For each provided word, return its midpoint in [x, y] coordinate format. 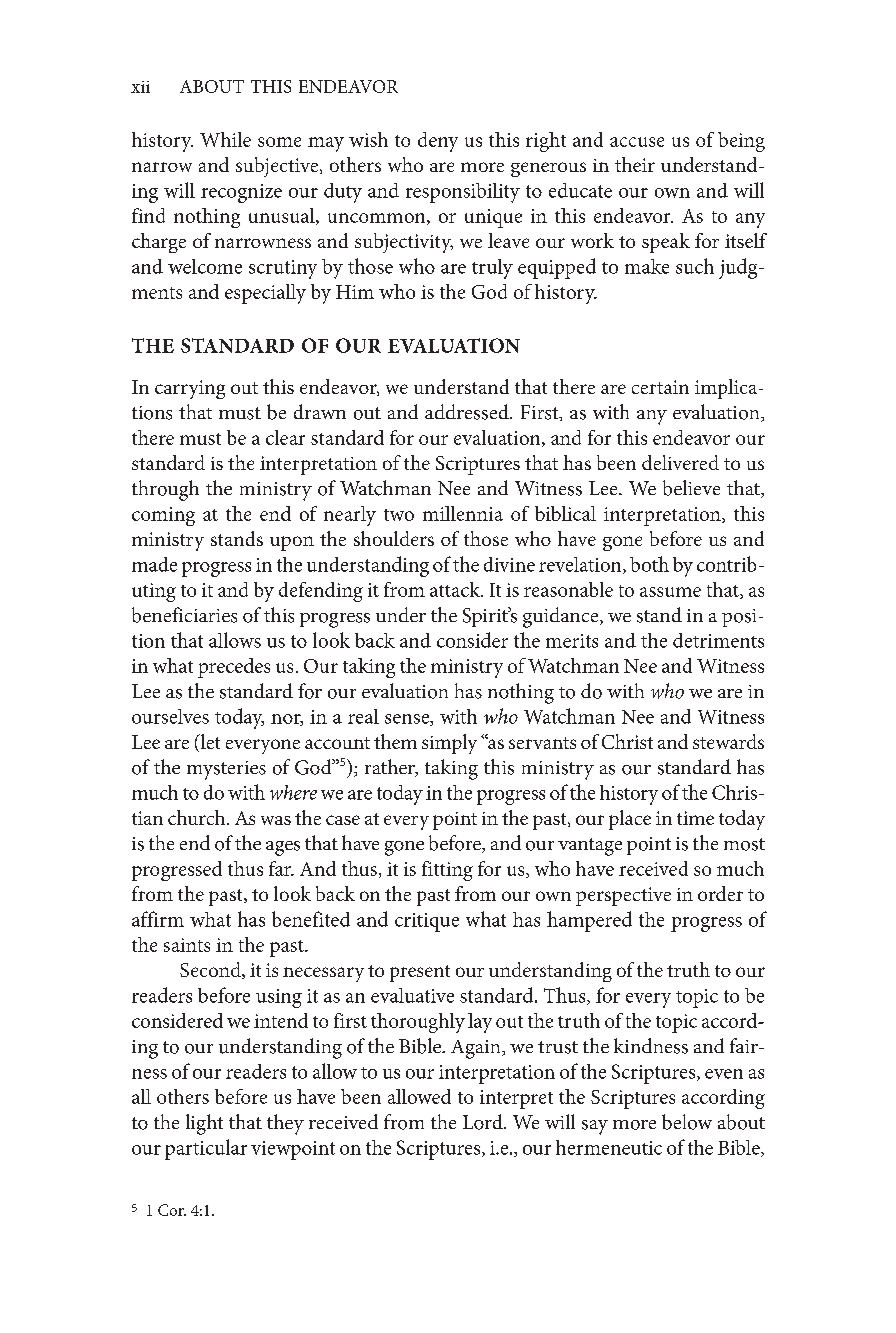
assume [670, 592]
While [225, 139]
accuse [637, 142]
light [204, 1124]
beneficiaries [184, 615]
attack [456, 589]
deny [438, 142]
